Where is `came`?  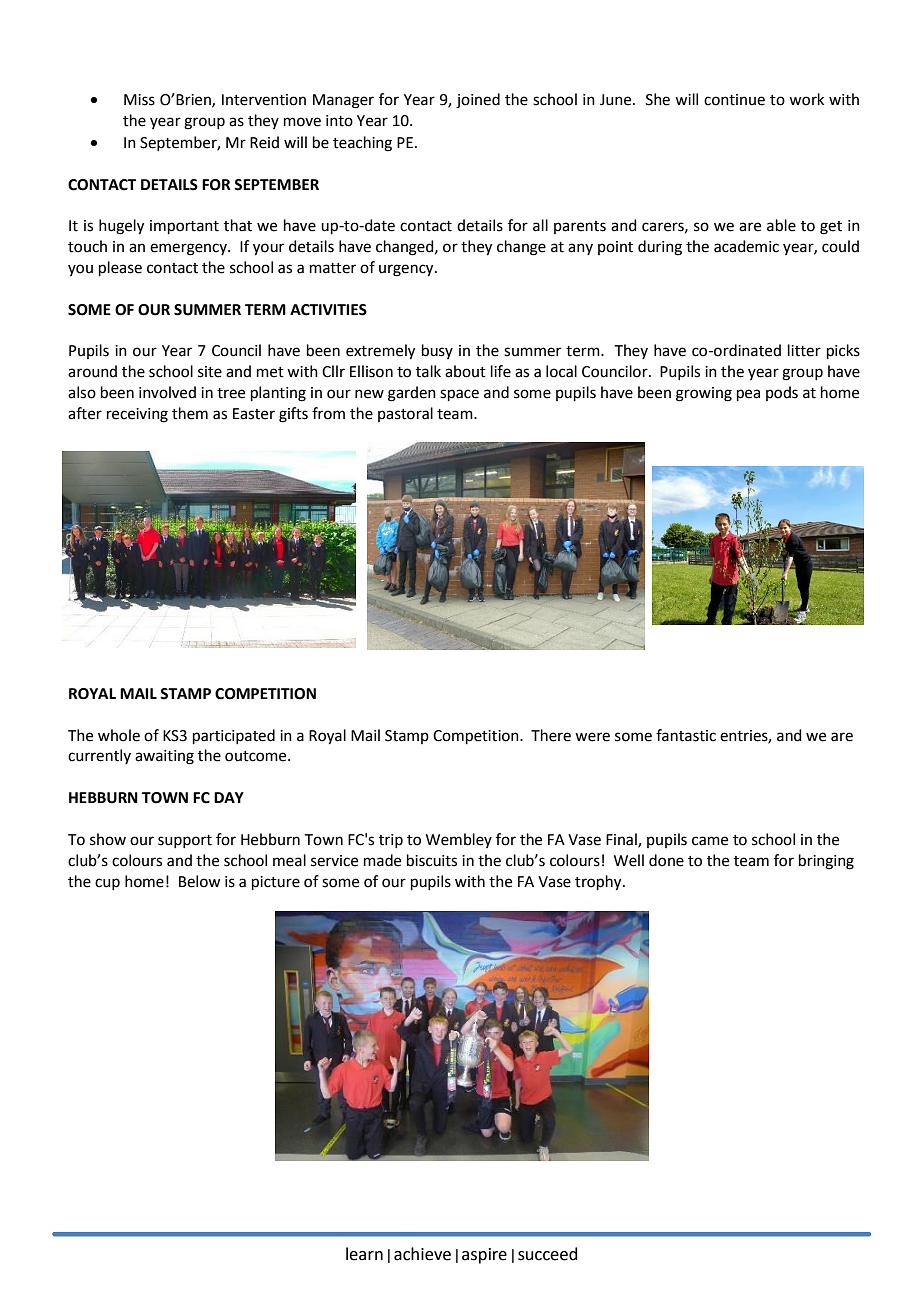
came is located at coordinates (710, 841).
